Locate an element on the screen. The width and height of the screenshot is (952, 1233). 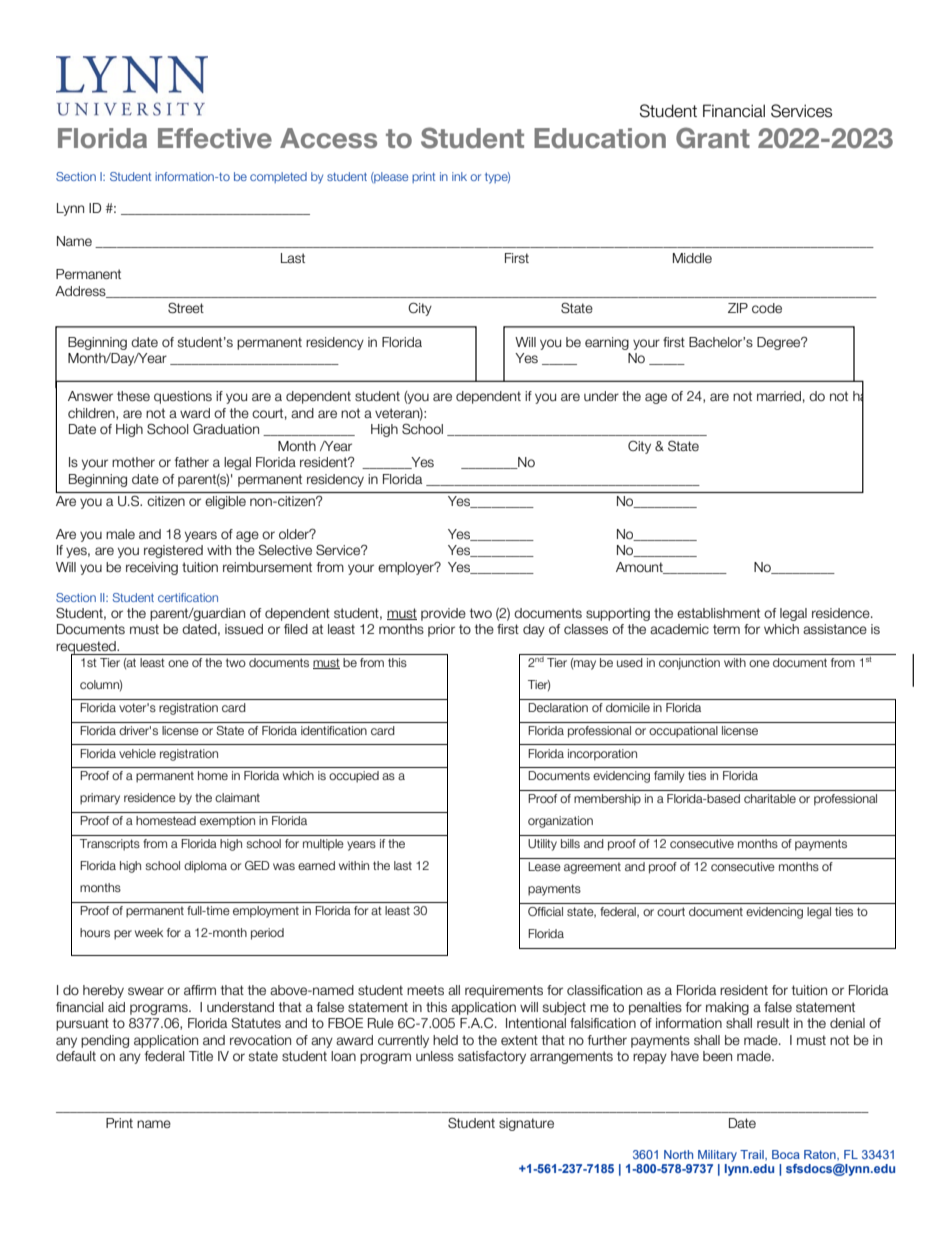
Utility is located at coordinates (542, 845).
